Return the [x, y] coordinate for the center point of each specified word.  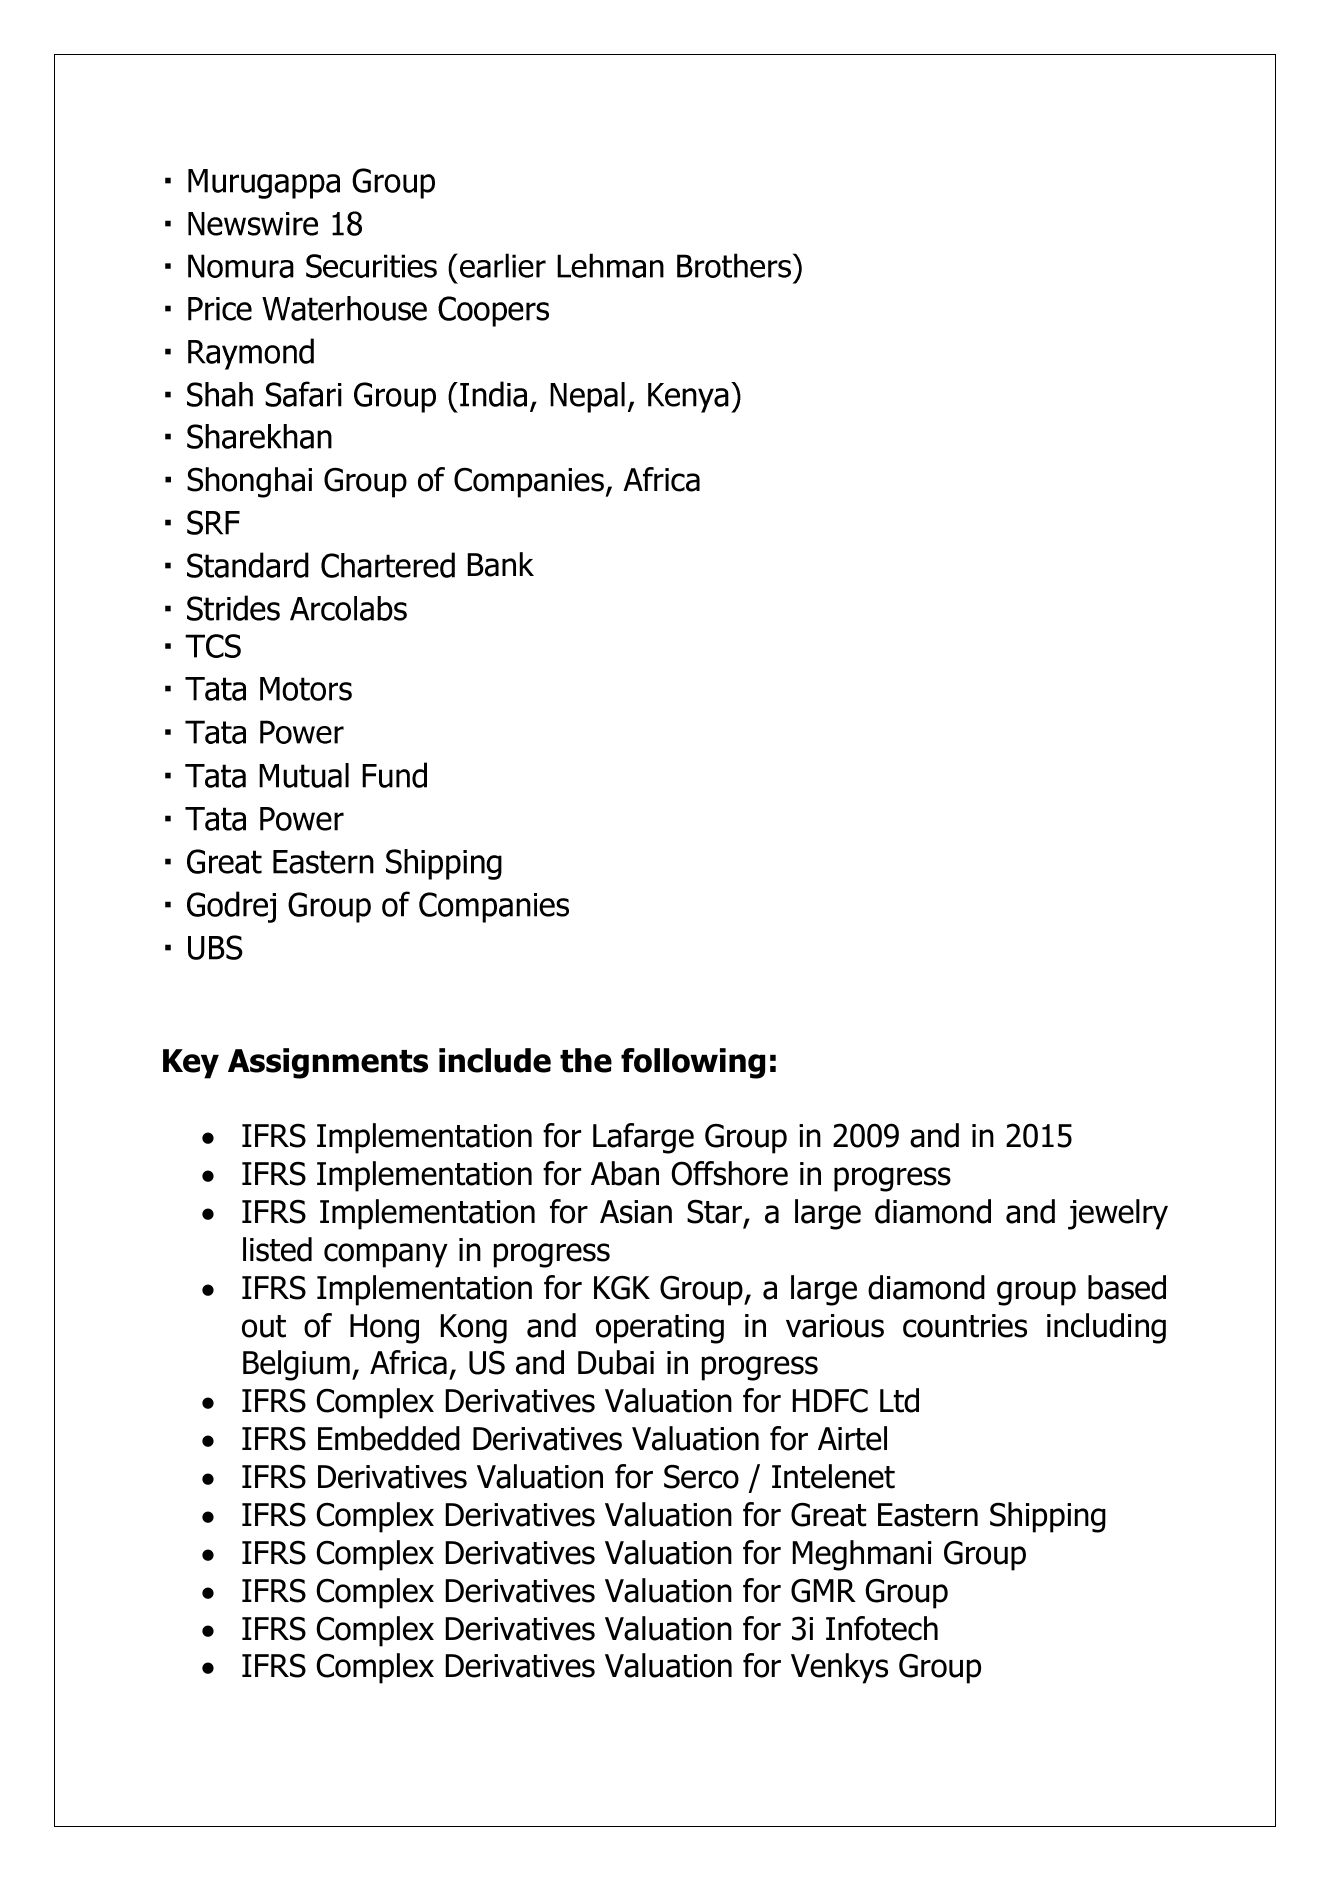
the [586, 1060]
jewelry [1118, 1214]
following [693, 1063]
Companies [529, 483]
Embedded [389, 1438]
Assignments [328, 1063]
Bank [501, 564]
